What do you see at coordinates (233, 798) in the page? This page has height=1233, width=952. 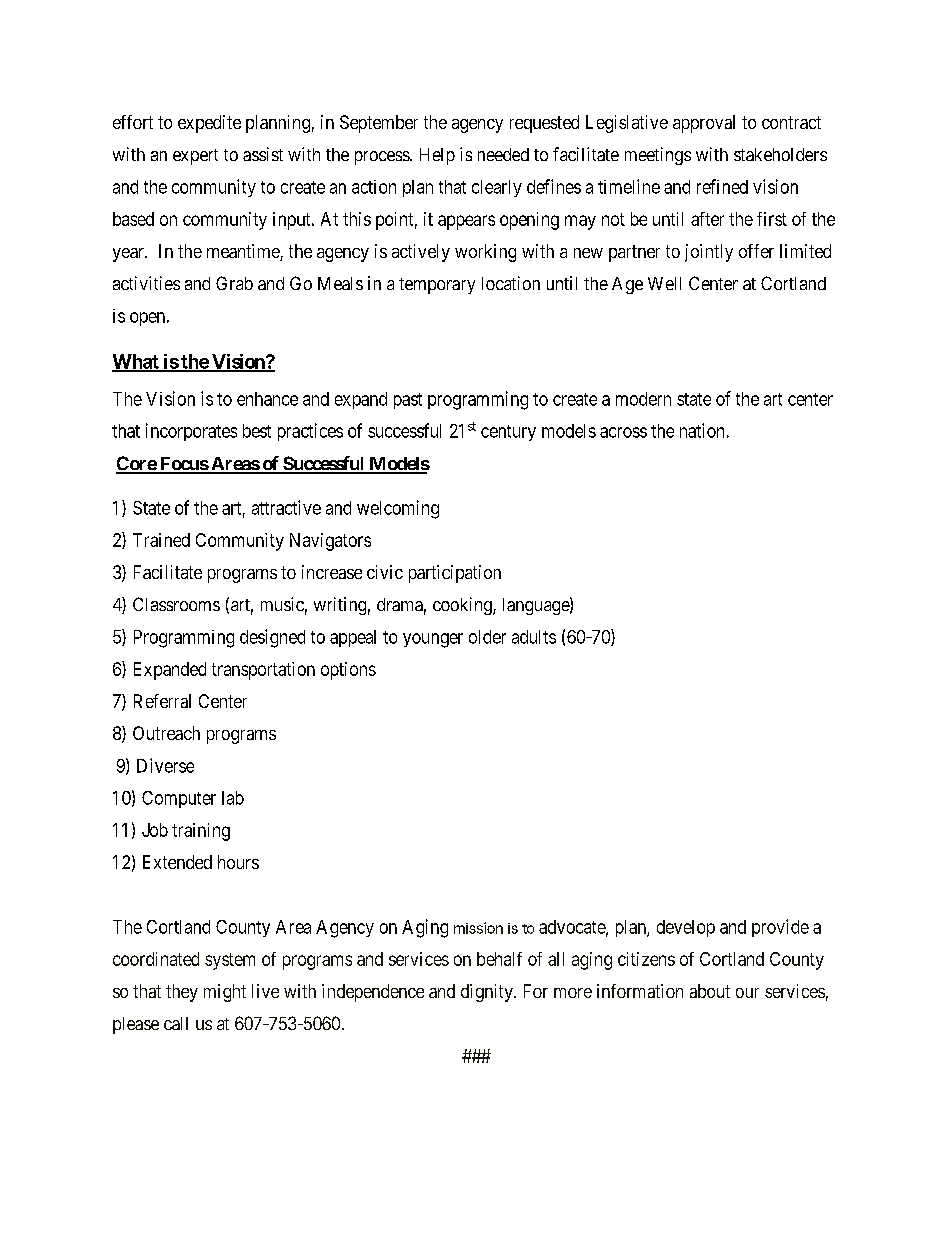 I see `lab` at bounding box center [233, 798].
